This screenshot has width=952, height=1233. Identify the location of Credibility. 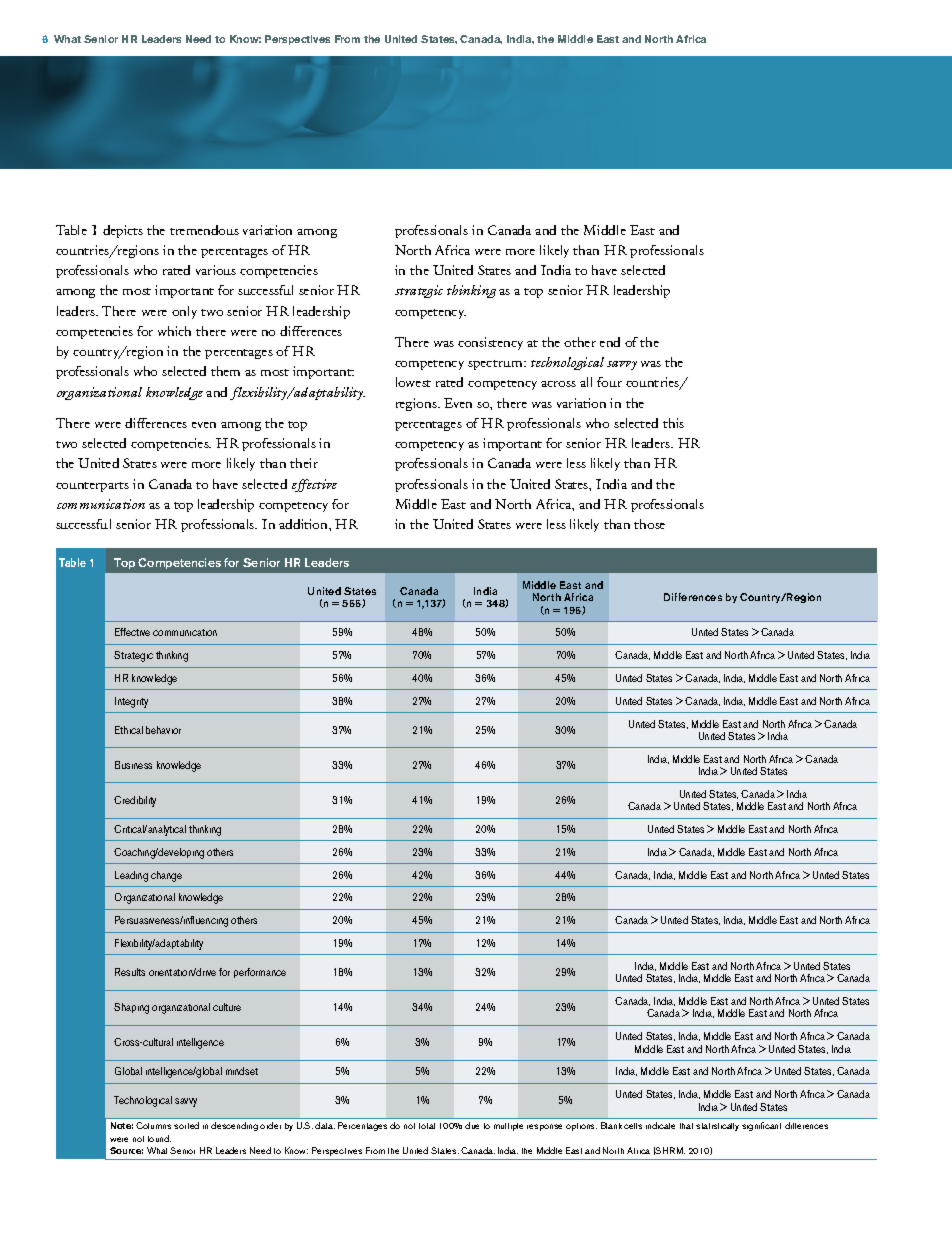
(135, 801).
